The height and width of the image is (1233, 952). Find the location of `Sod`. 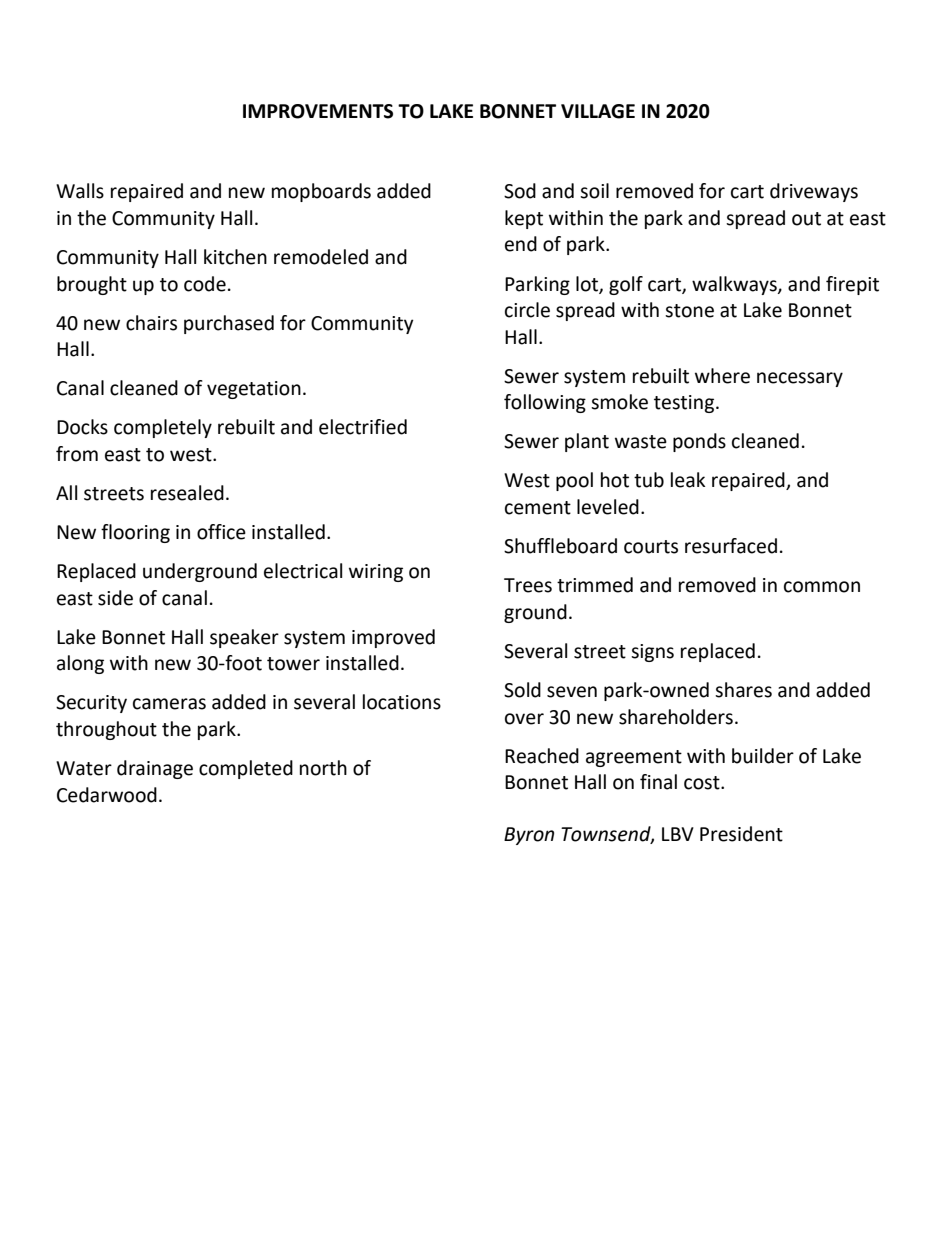

Sod is located at coordinates (520, 191).
